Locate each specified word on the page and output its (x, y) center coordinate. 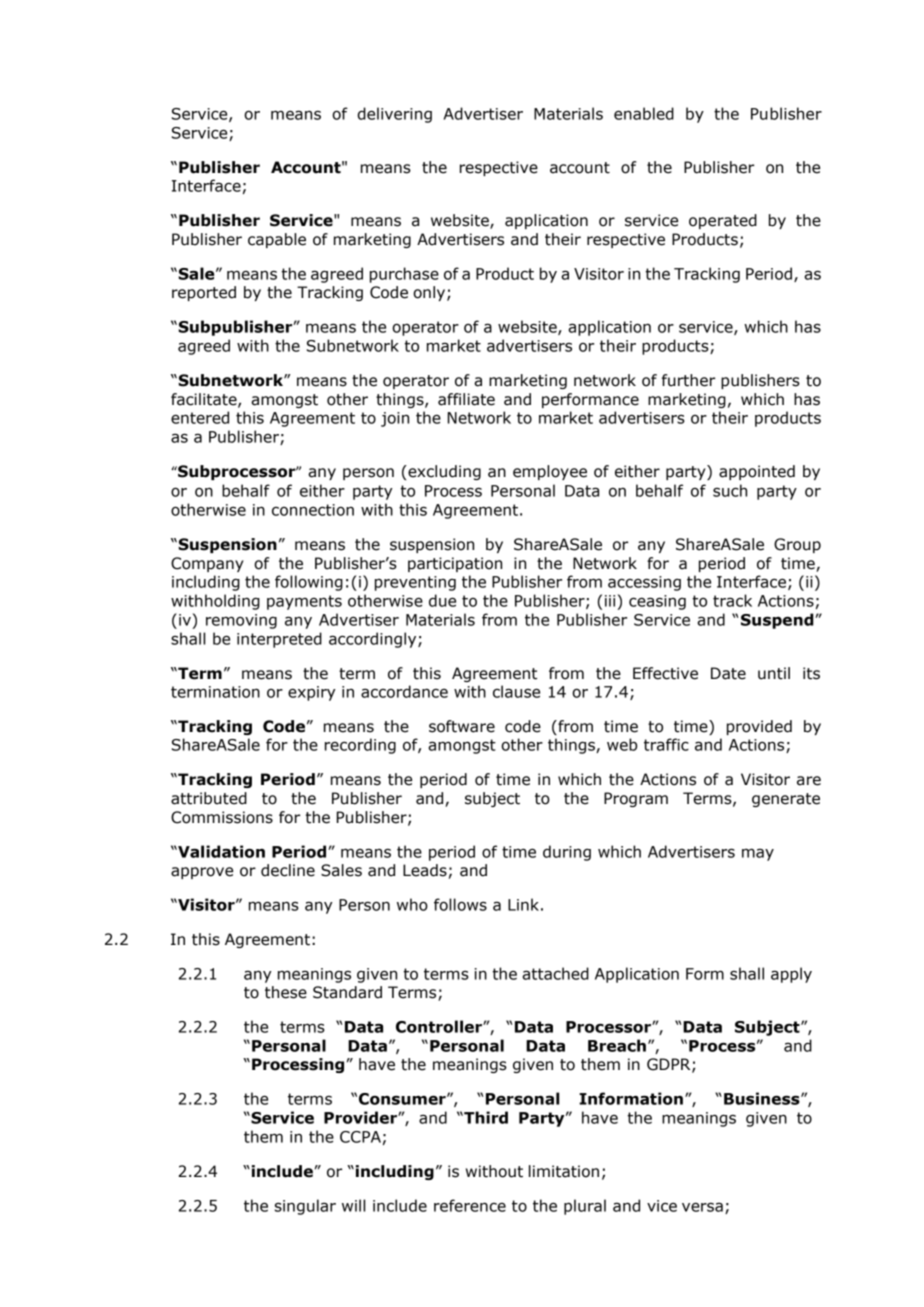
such (730, 490)
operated (723, 221)
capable (277, 240)
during (567, 853)
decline (288, 870)
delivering (394, 115)
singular (305, 1207)
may (758, 855)
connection (313, 510)
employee (550, 472)
